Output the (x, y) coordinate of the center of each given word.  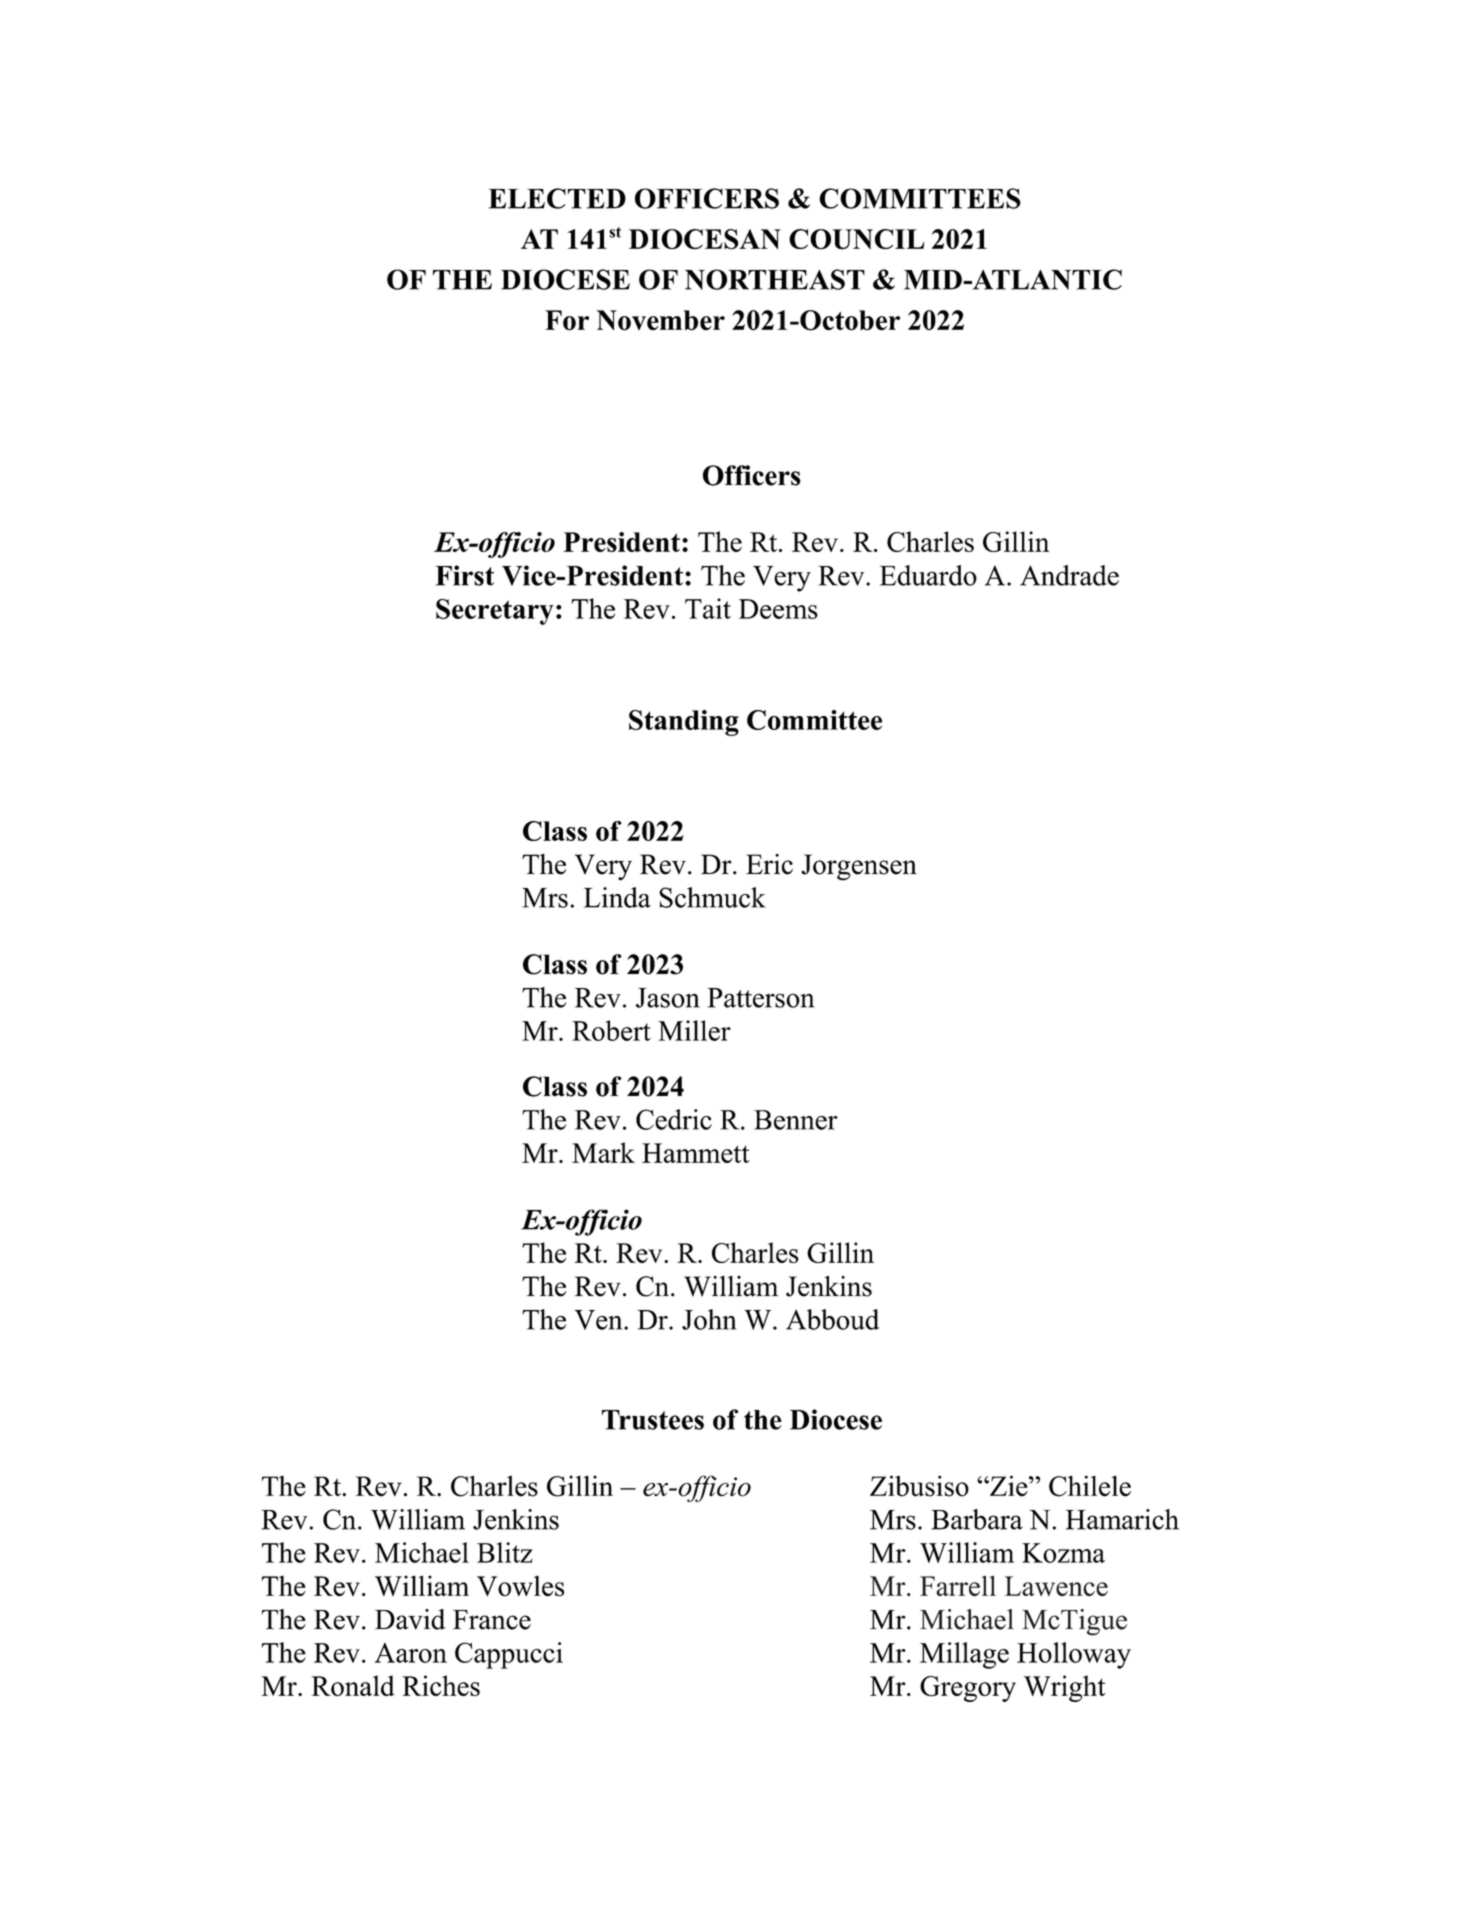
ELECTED (557, 198)
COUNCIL (857, 239)
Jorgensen (859, 867)
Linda (617, 897)
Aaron (411, 1653)
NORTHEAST (775, 279)
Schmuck (712, 897)
